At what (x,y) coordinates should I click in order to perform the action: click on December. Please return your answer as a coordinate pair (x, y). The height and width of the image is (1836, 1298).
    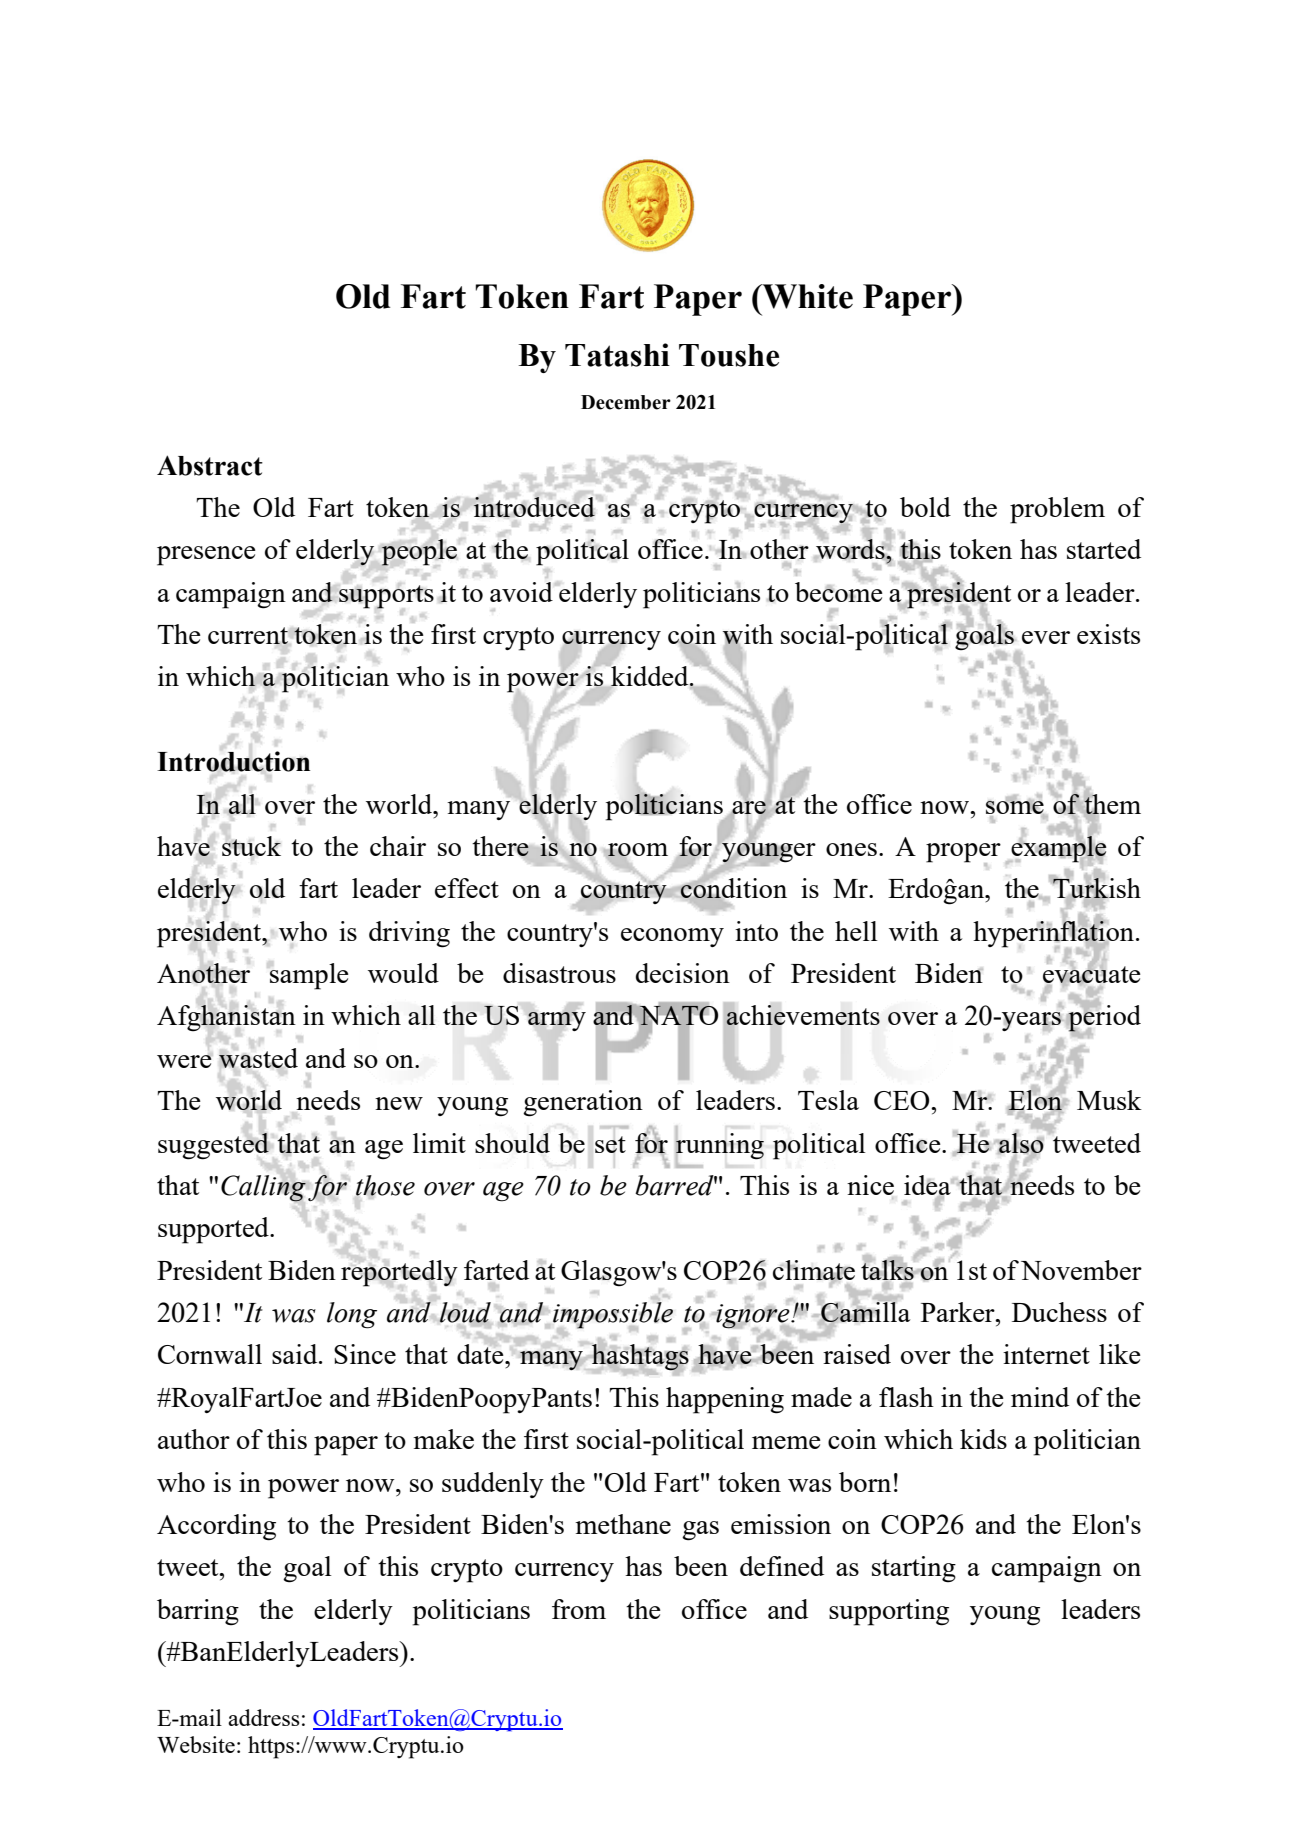
    Looking at the image, I should click on (626, 402).
